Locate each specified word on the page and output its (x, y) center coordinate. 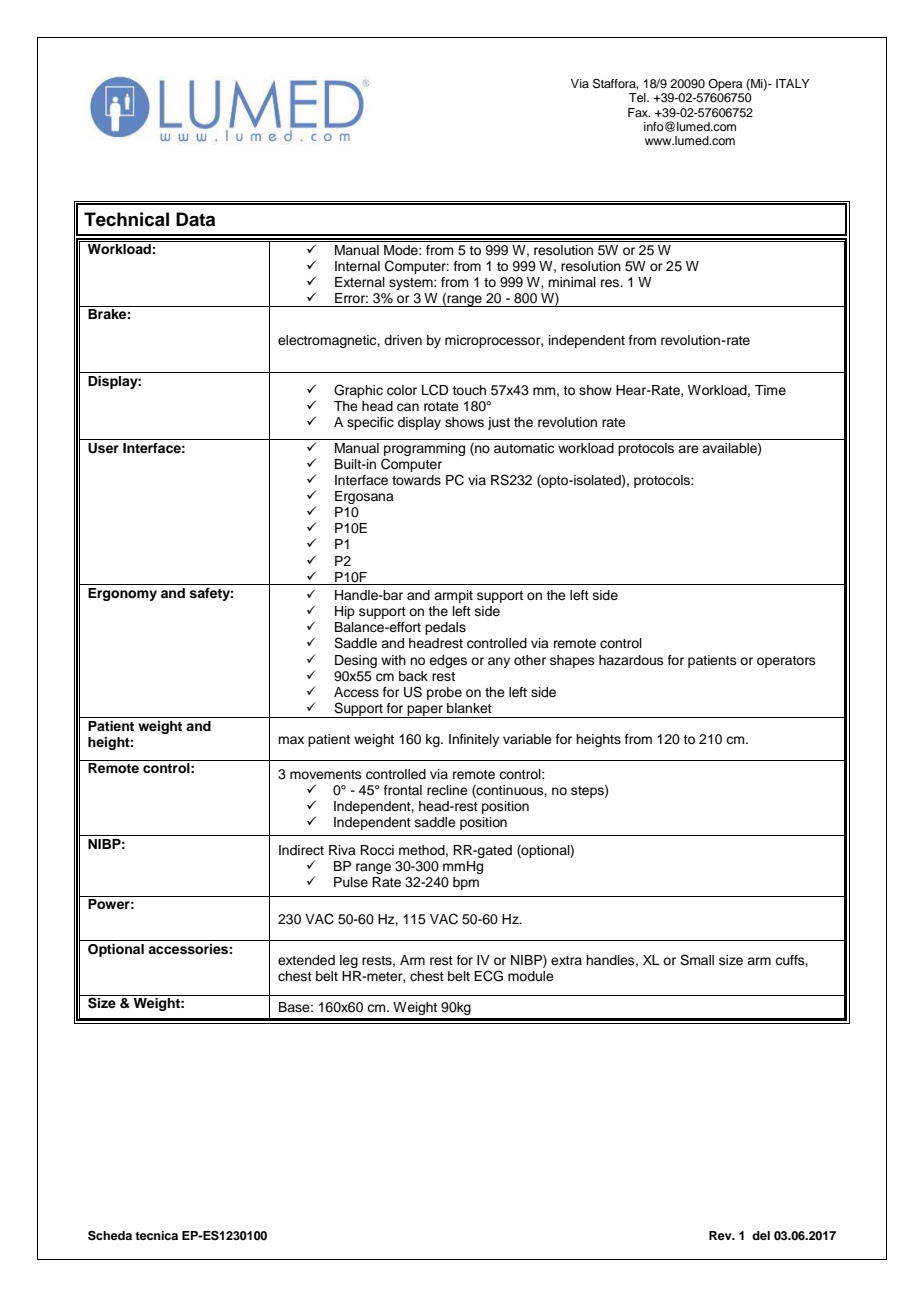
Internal (357, 266)
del (761, 1235)
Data (195, 219)
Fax (639, 112)
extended (306, 960)
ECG (488, 976)
